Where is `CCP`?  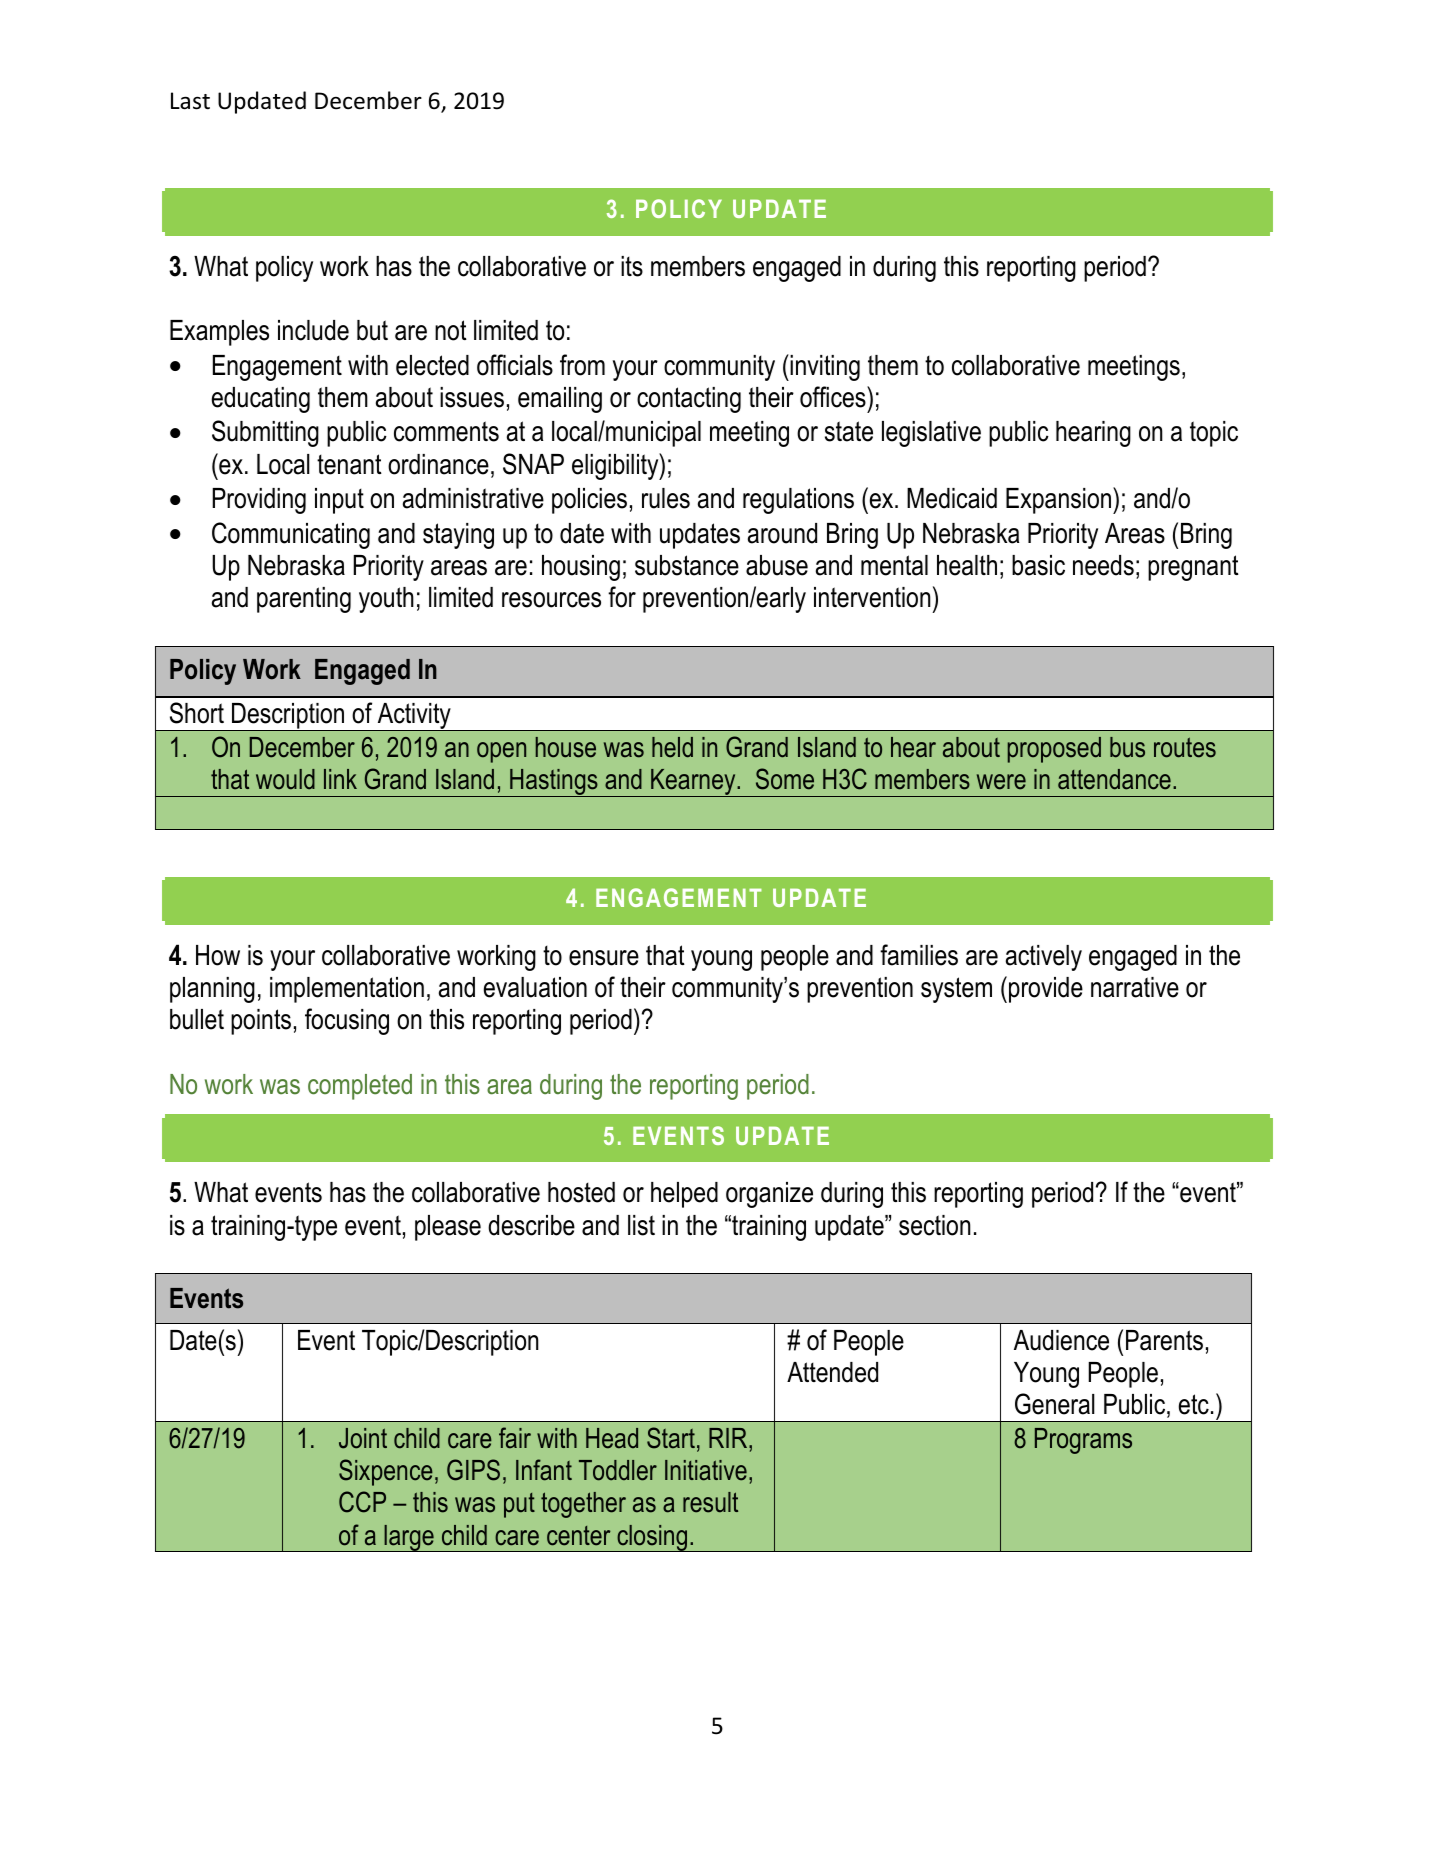 CCP is located at coordinates (362, 1502).
